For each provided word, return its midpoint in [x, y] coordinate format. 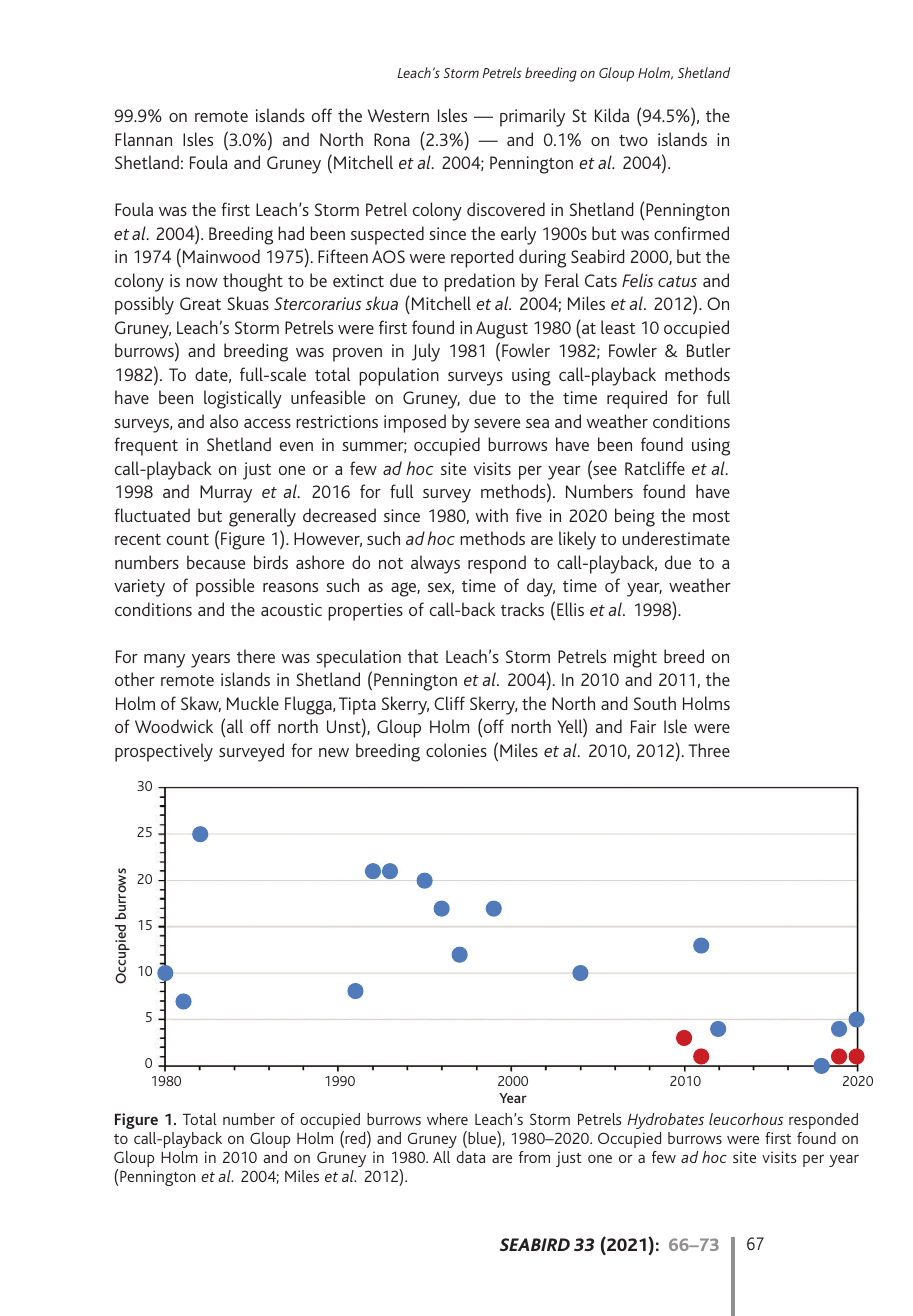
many [164, 661]
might [635, 658]
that [423, 656]
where [447, 1119]
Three [709, 750]
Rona [392, 139]
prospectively [164, 752]
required [637, 399]
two [633, 140]
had [291, 233]
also [224, 421]
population [399, 376]
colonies [456, 750]
